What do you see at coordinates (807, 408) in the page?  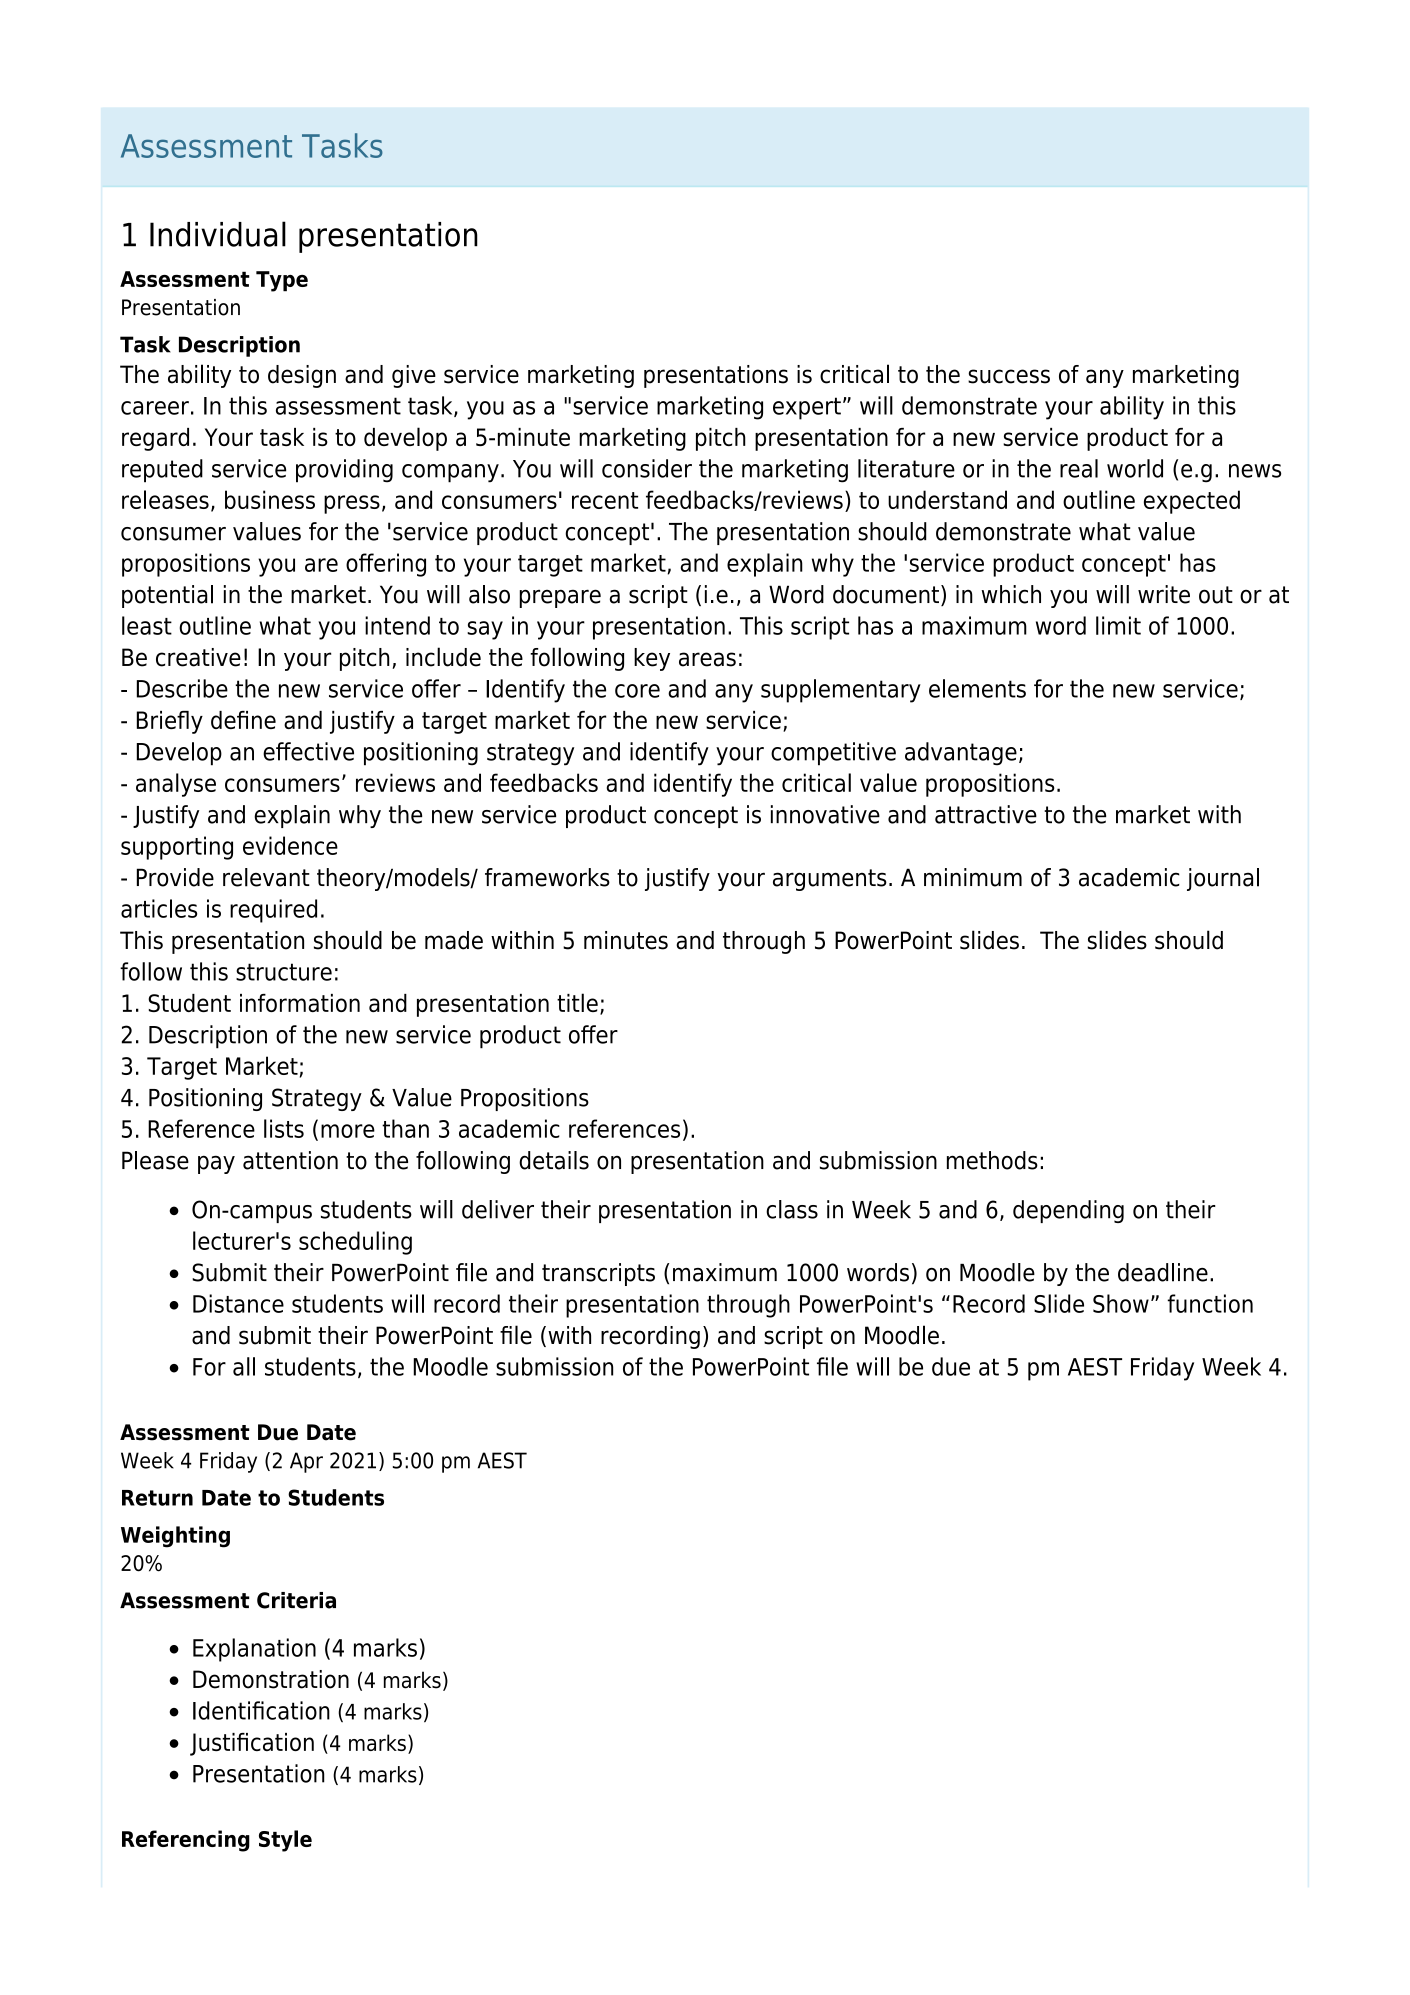 I see `expert` at bounding box center [807, 408].
